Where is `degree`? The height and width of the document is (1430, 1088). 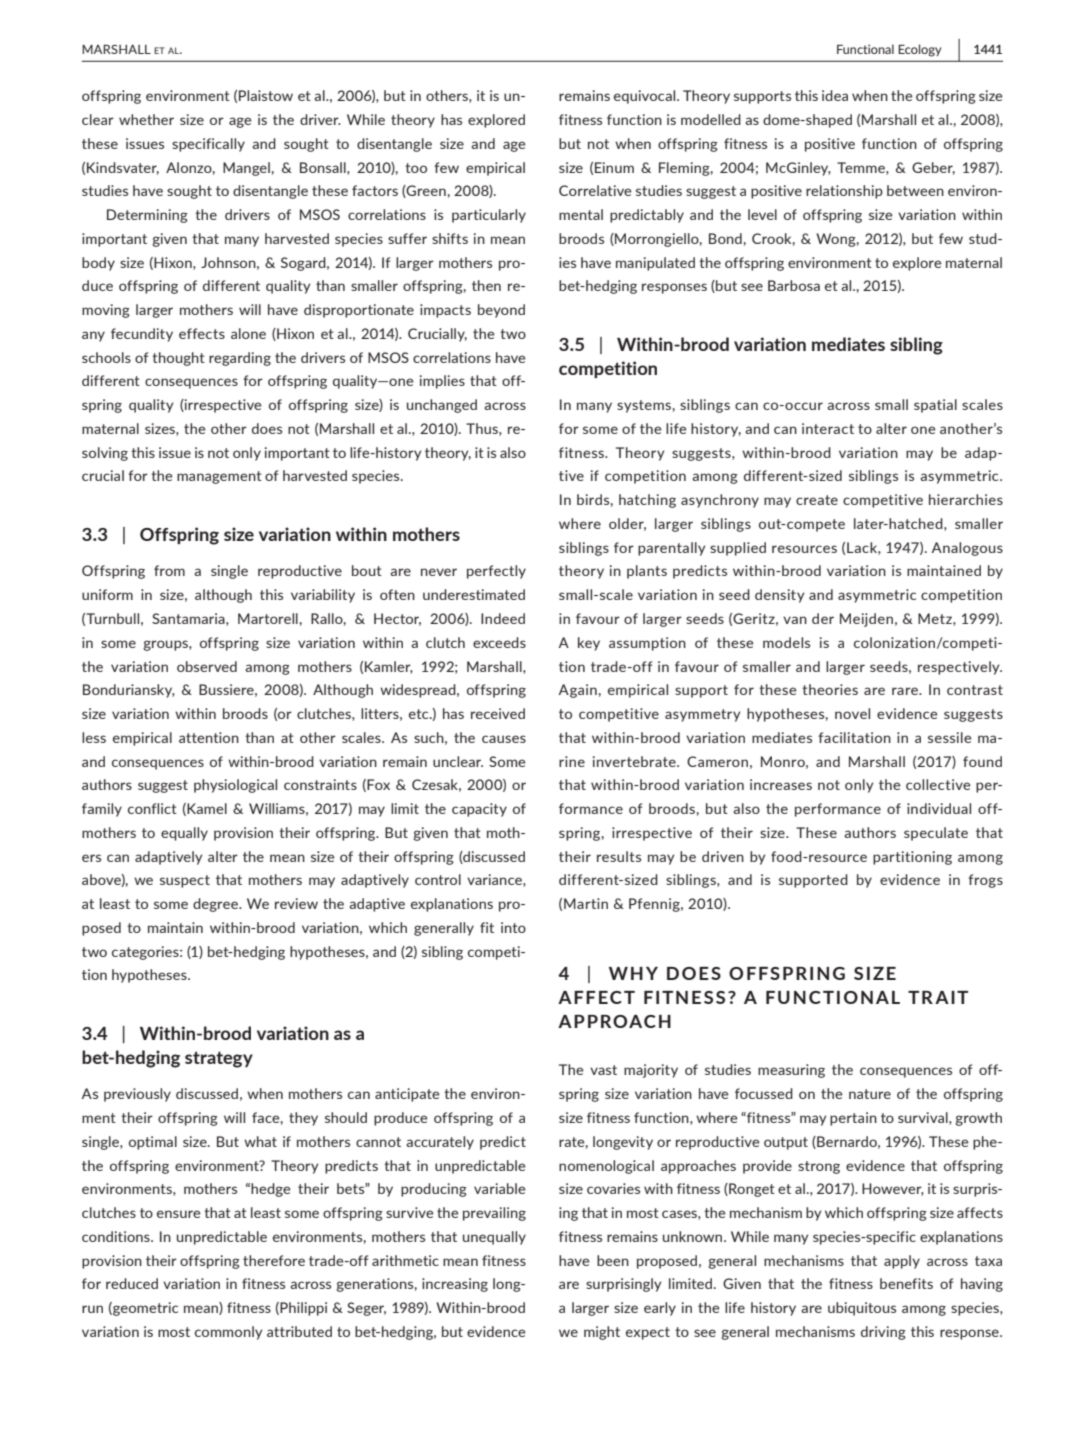 degree is located at coordinates (216, 905).
